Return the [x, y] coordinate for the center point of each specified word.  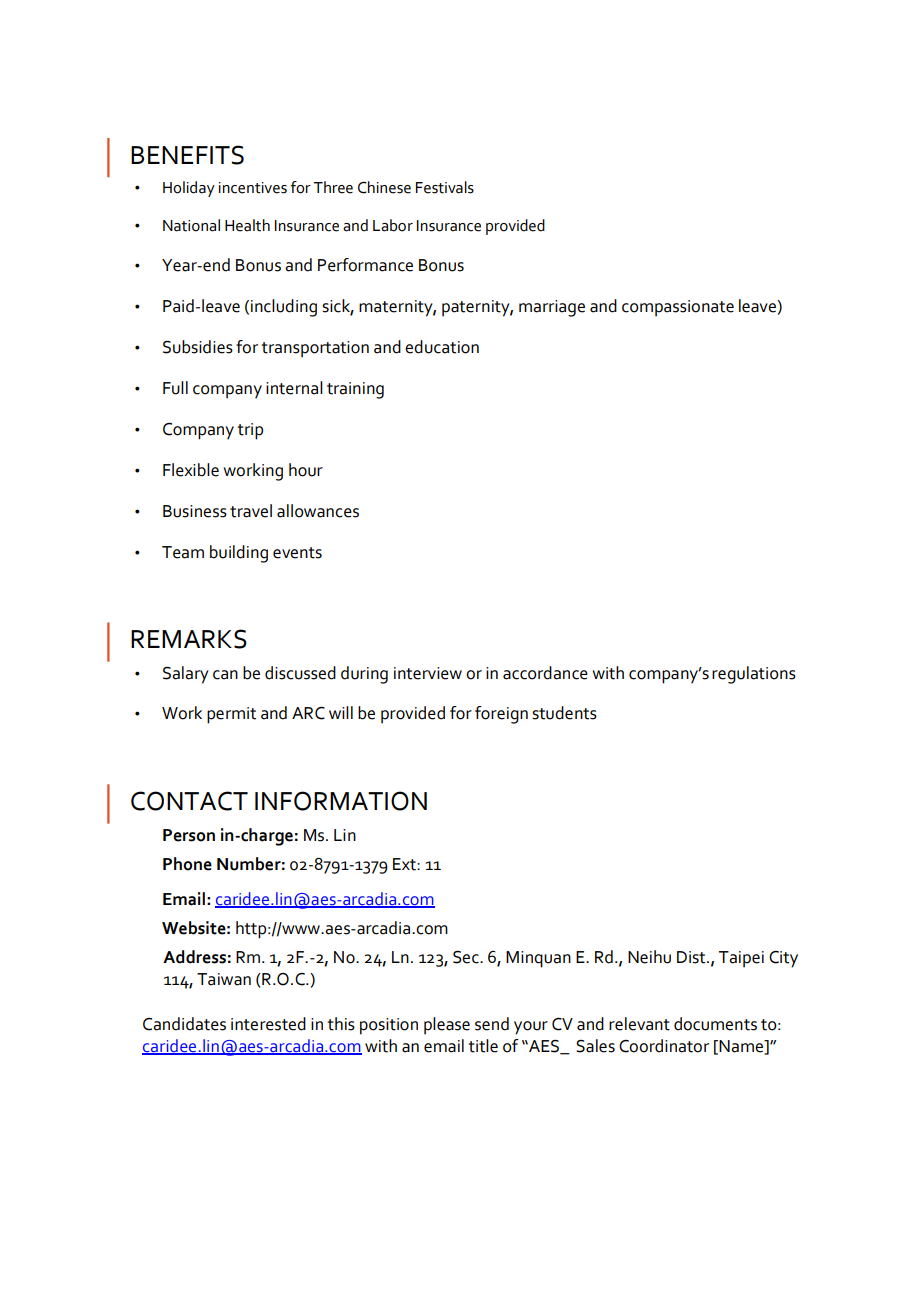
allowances [318, 511]
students [564, 713]
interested [268, 1024]
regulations [754, 675]
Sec [467, 957]
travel [251, 511]
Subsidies [198, 347]
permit [231, 715]
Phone [187, 864]
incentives [253, 188]
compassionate [678, 308]
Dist [692, 957]
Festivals [445, 187]
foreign [501, 715]
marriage [552, 308]
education [442, 347]
